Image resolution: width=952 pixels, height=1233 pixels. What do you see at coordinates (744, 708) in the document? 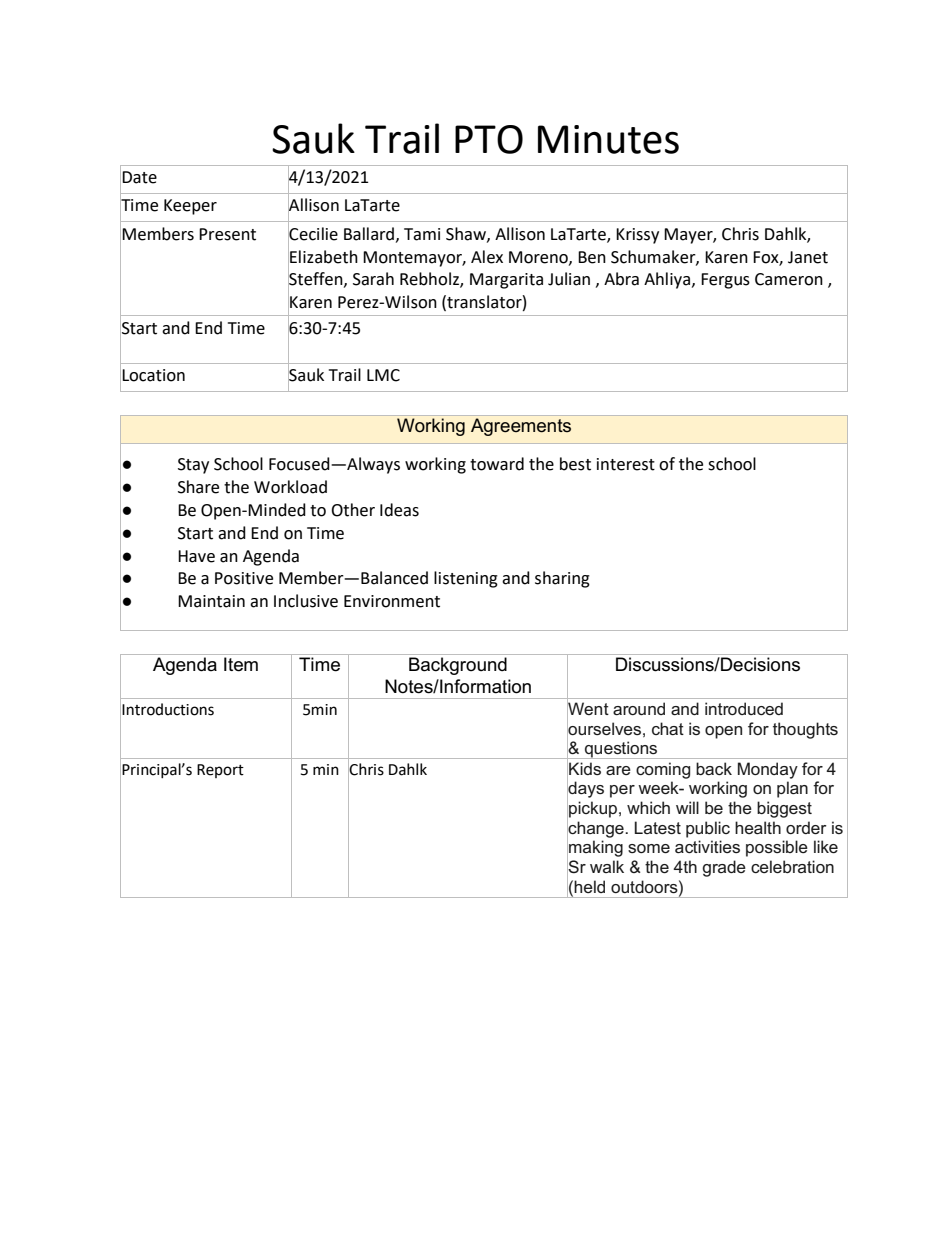
I see `introduced` at bounding box center [744, 708].
